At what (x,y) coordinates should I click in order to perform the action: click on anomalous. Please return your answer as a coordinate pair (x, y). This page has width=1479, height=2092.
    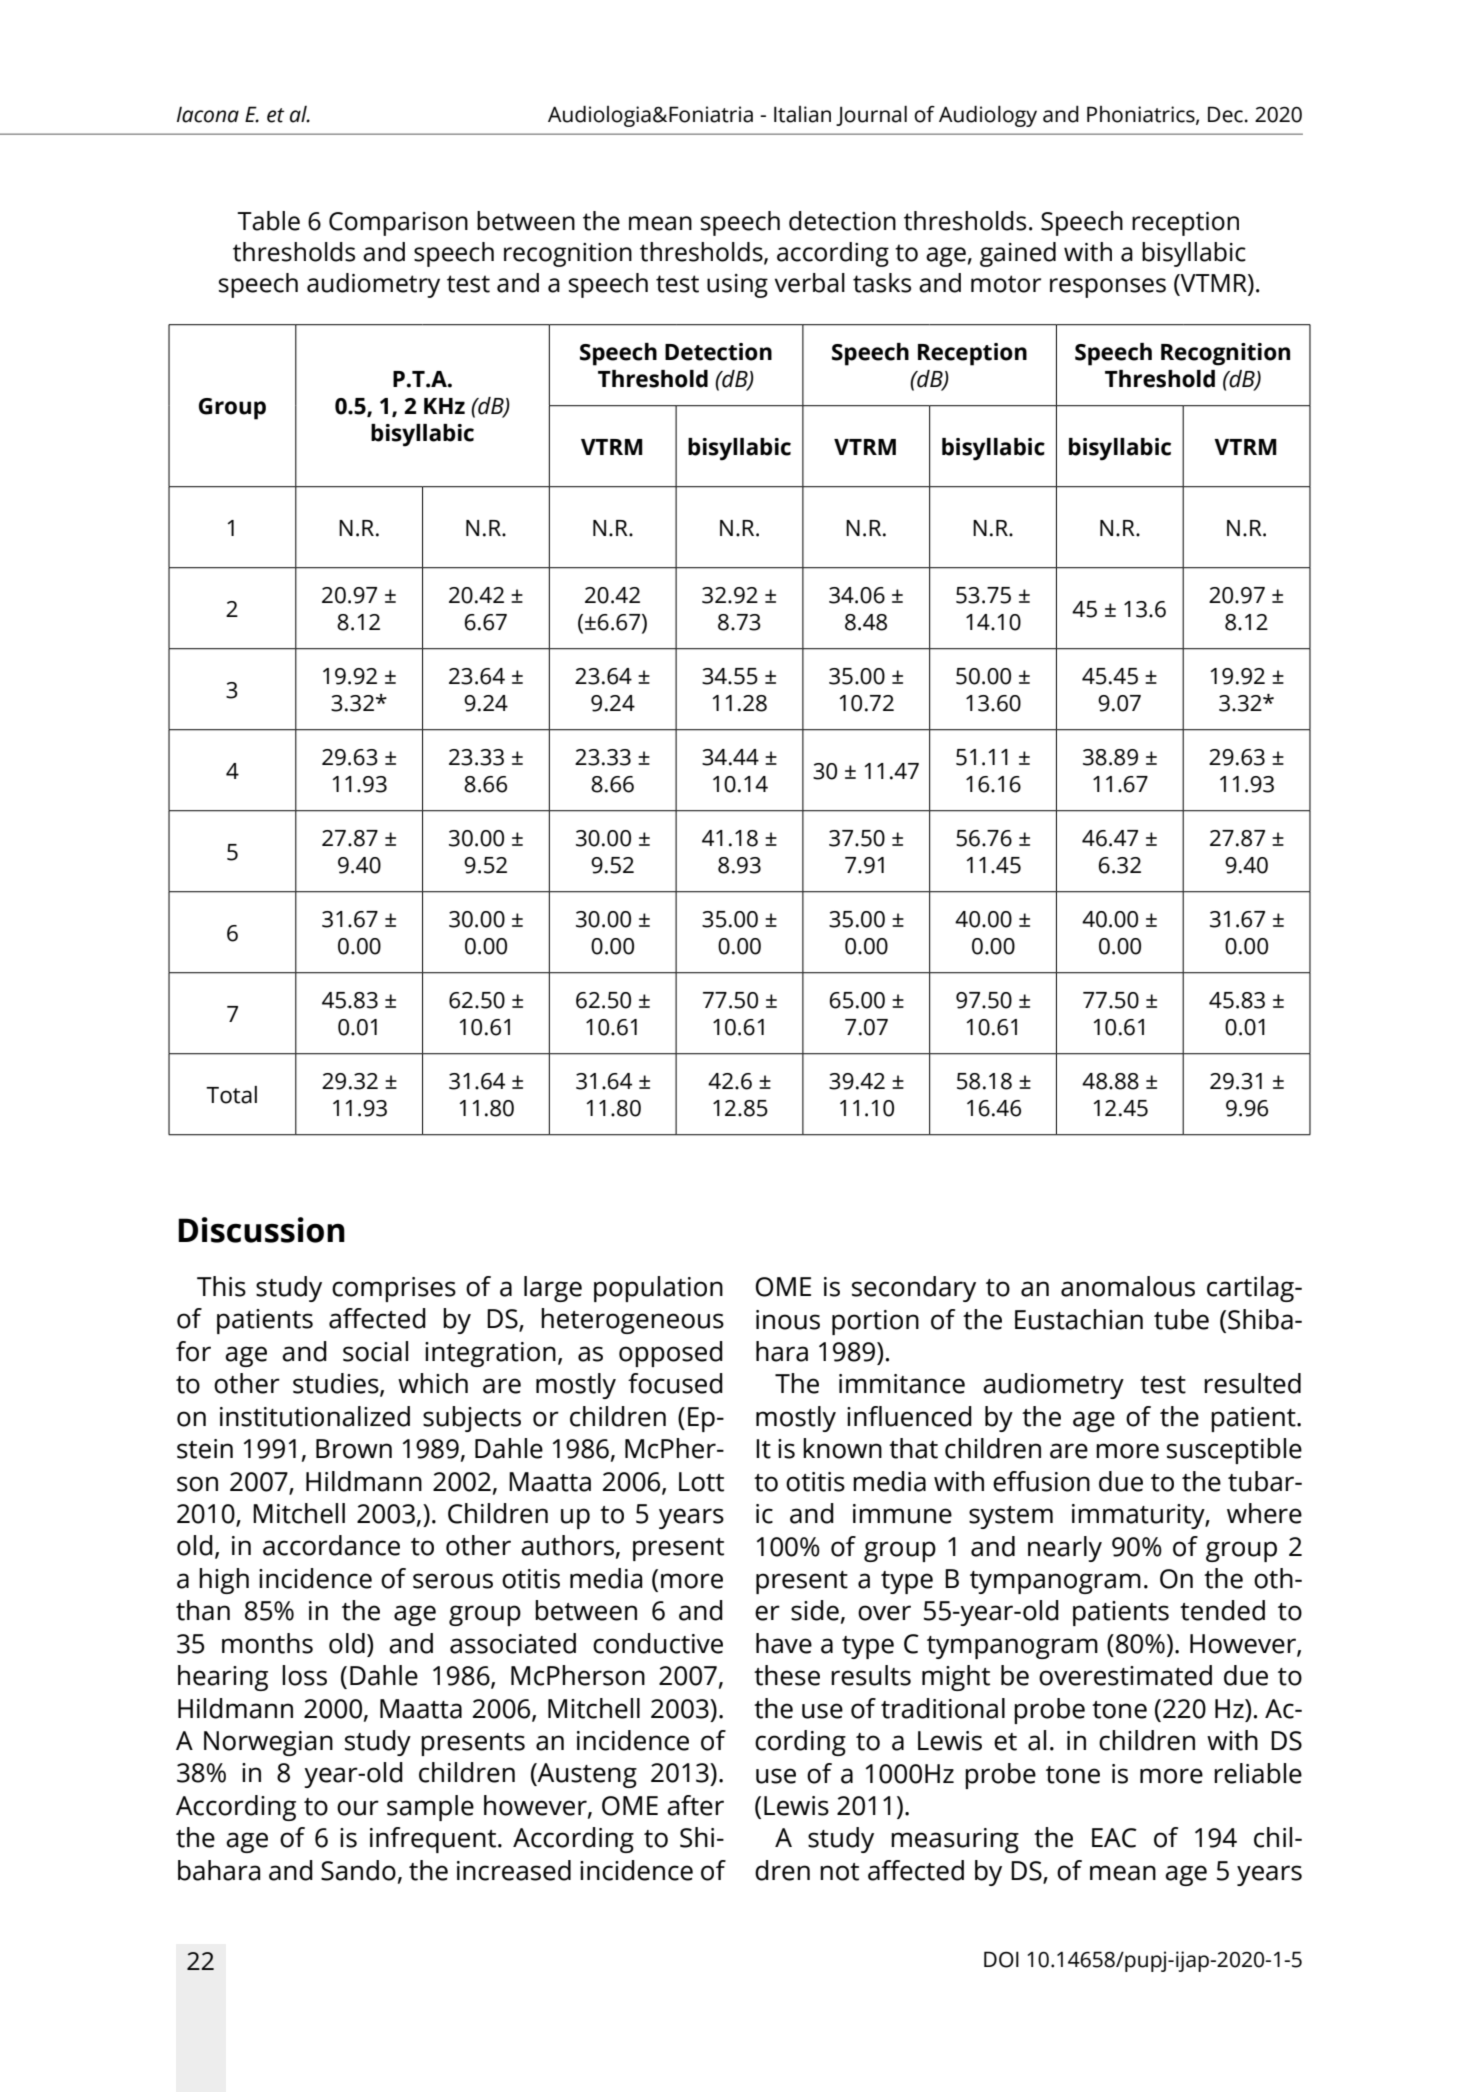
    Looking at the image, I should click on (1128, 1286).
